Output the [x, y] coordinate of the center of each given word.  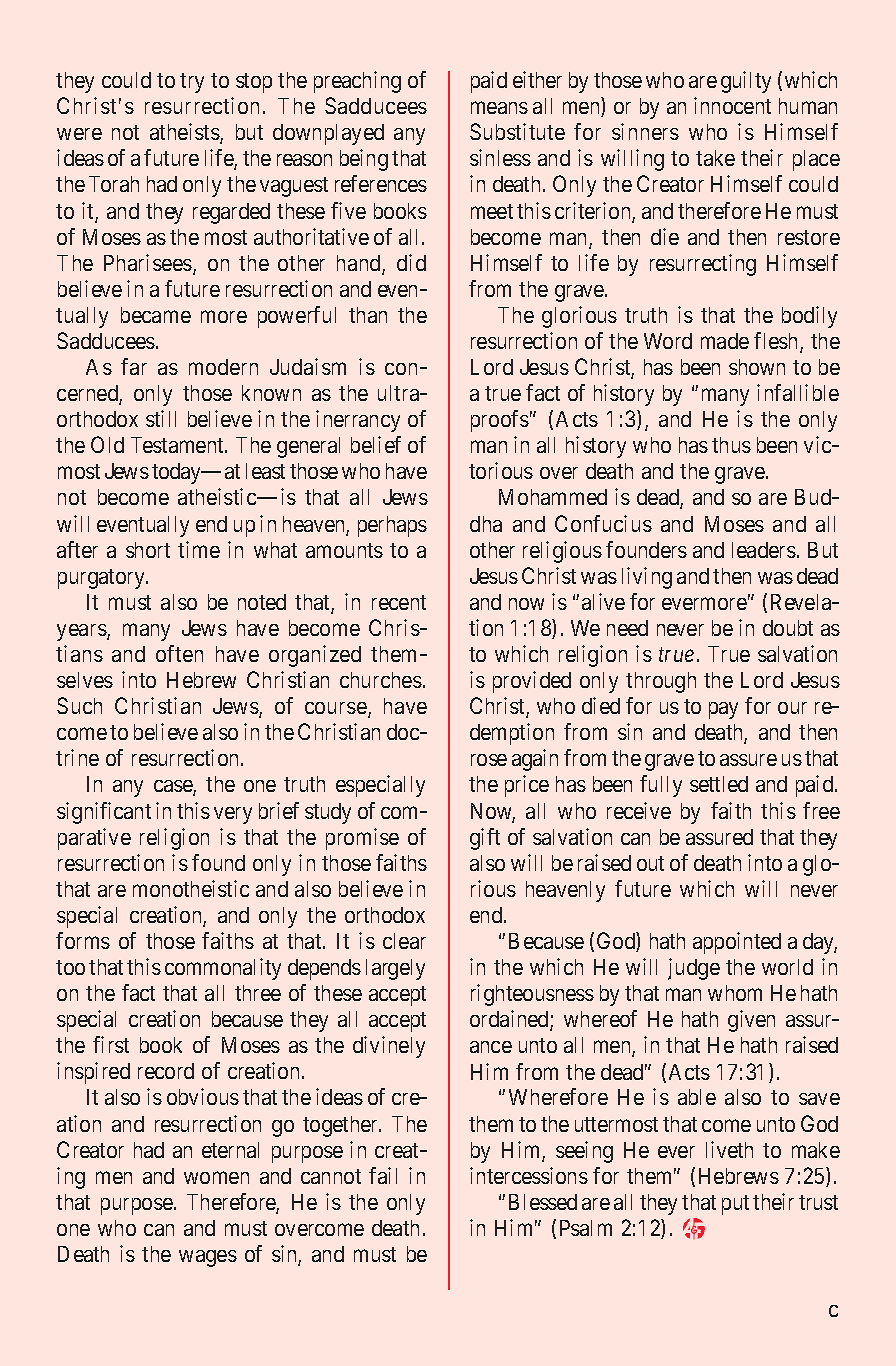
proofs [500, 421]
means [499, 108]
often [179, 653]
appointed [737, 943]
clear [404, 941]
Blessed [543, 1202]
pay [723, 710]
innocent [732, 105]
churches [381, 680]
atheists [185, 133]
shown [757, 367]
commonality [223, 969]
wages [208, 1258]
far [134, 366]
